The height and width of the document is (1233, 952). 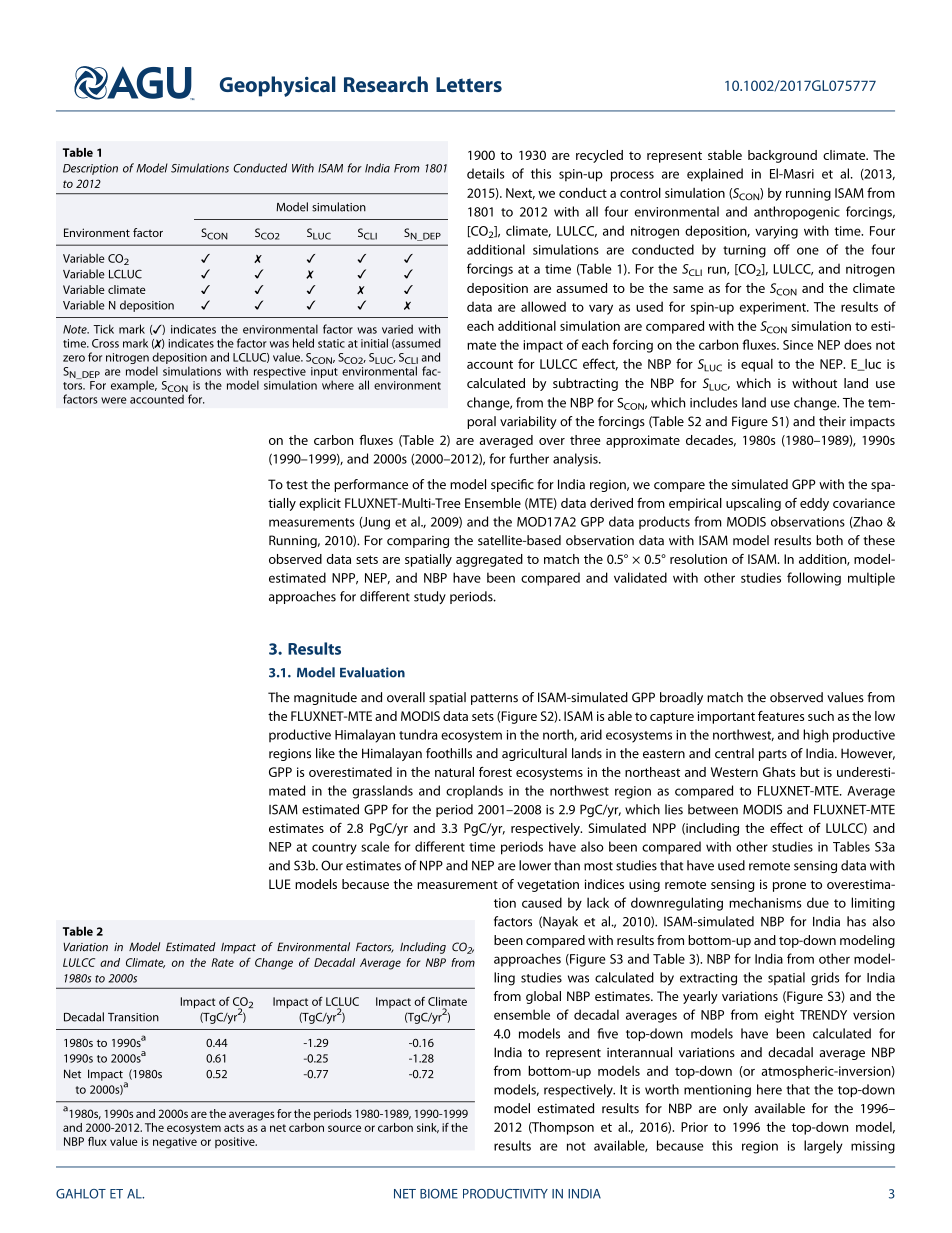 I want to click on negative, so click(x=175, y=1143).
